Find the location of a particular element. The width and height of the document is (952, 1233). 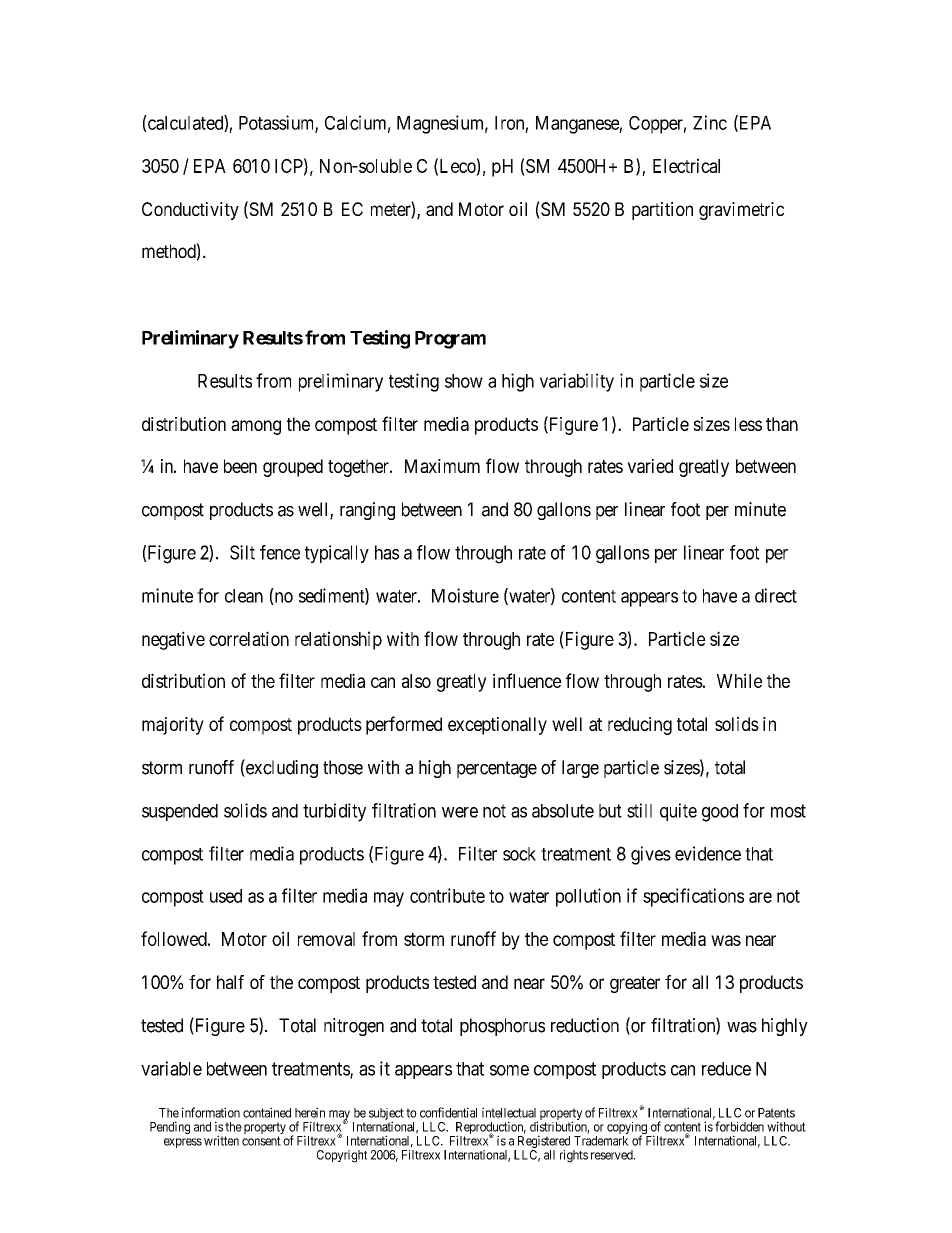

good is located at coordinates (720, 813).
